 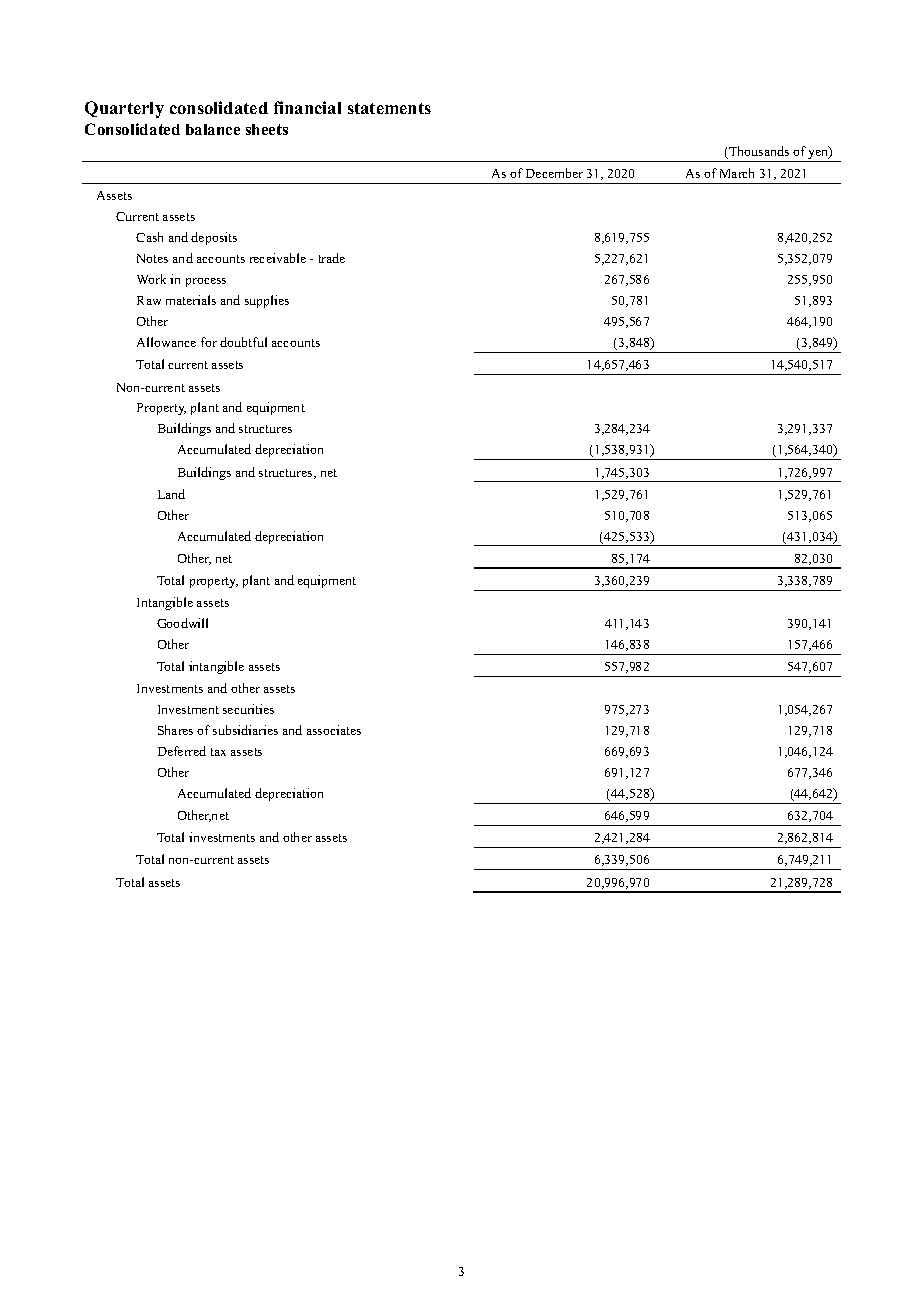 I want to click on Goodwill, so click(x=182, y=623).
